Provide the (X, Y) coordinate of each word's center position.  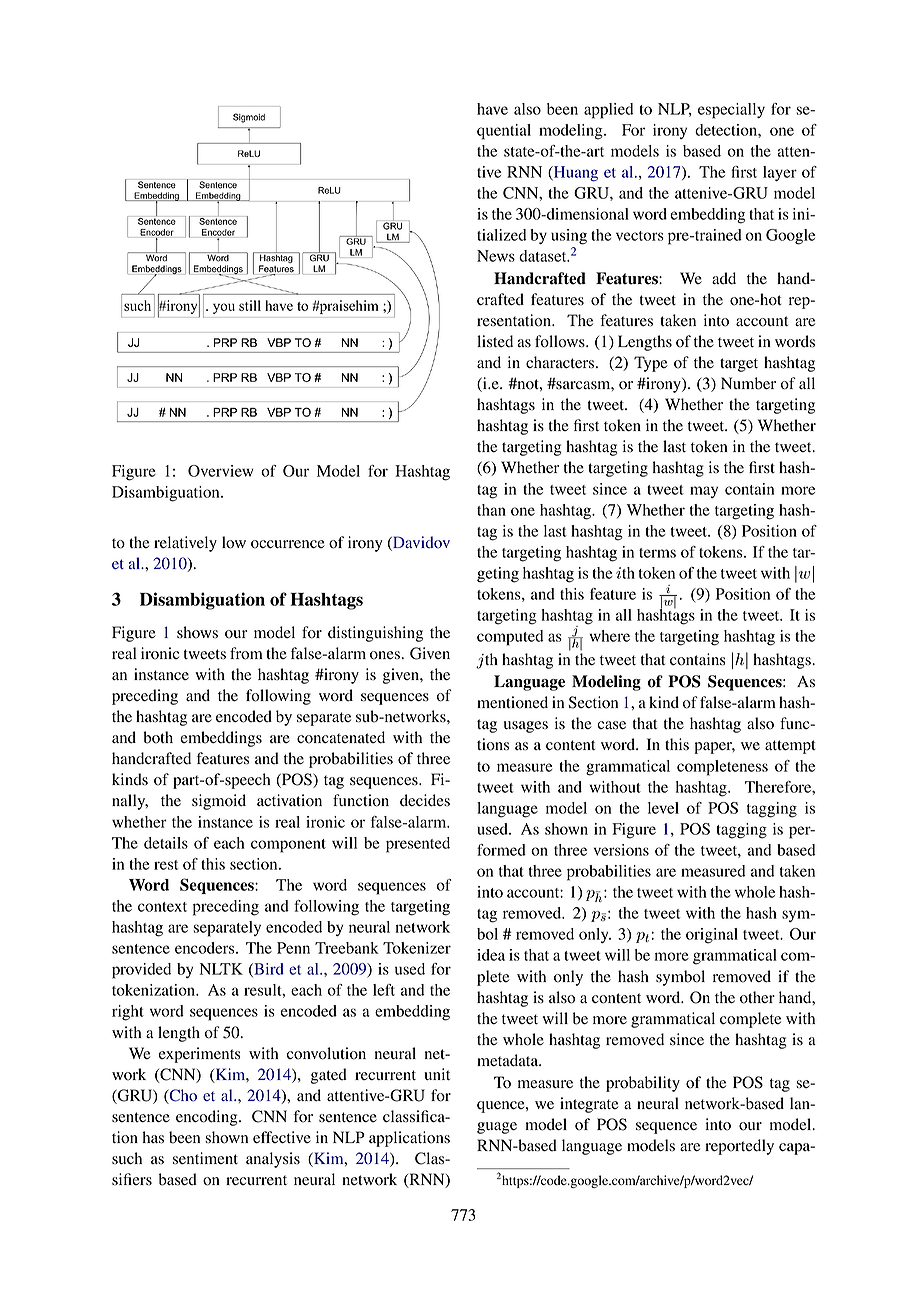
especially (731, 111)
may (704, 492)
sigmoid (219, 802)
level (663, 808)
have (492, 109)
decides (425, 800)
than (491, 510)
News (496, 256)
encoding (208, 1118)
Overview (221, 471)
